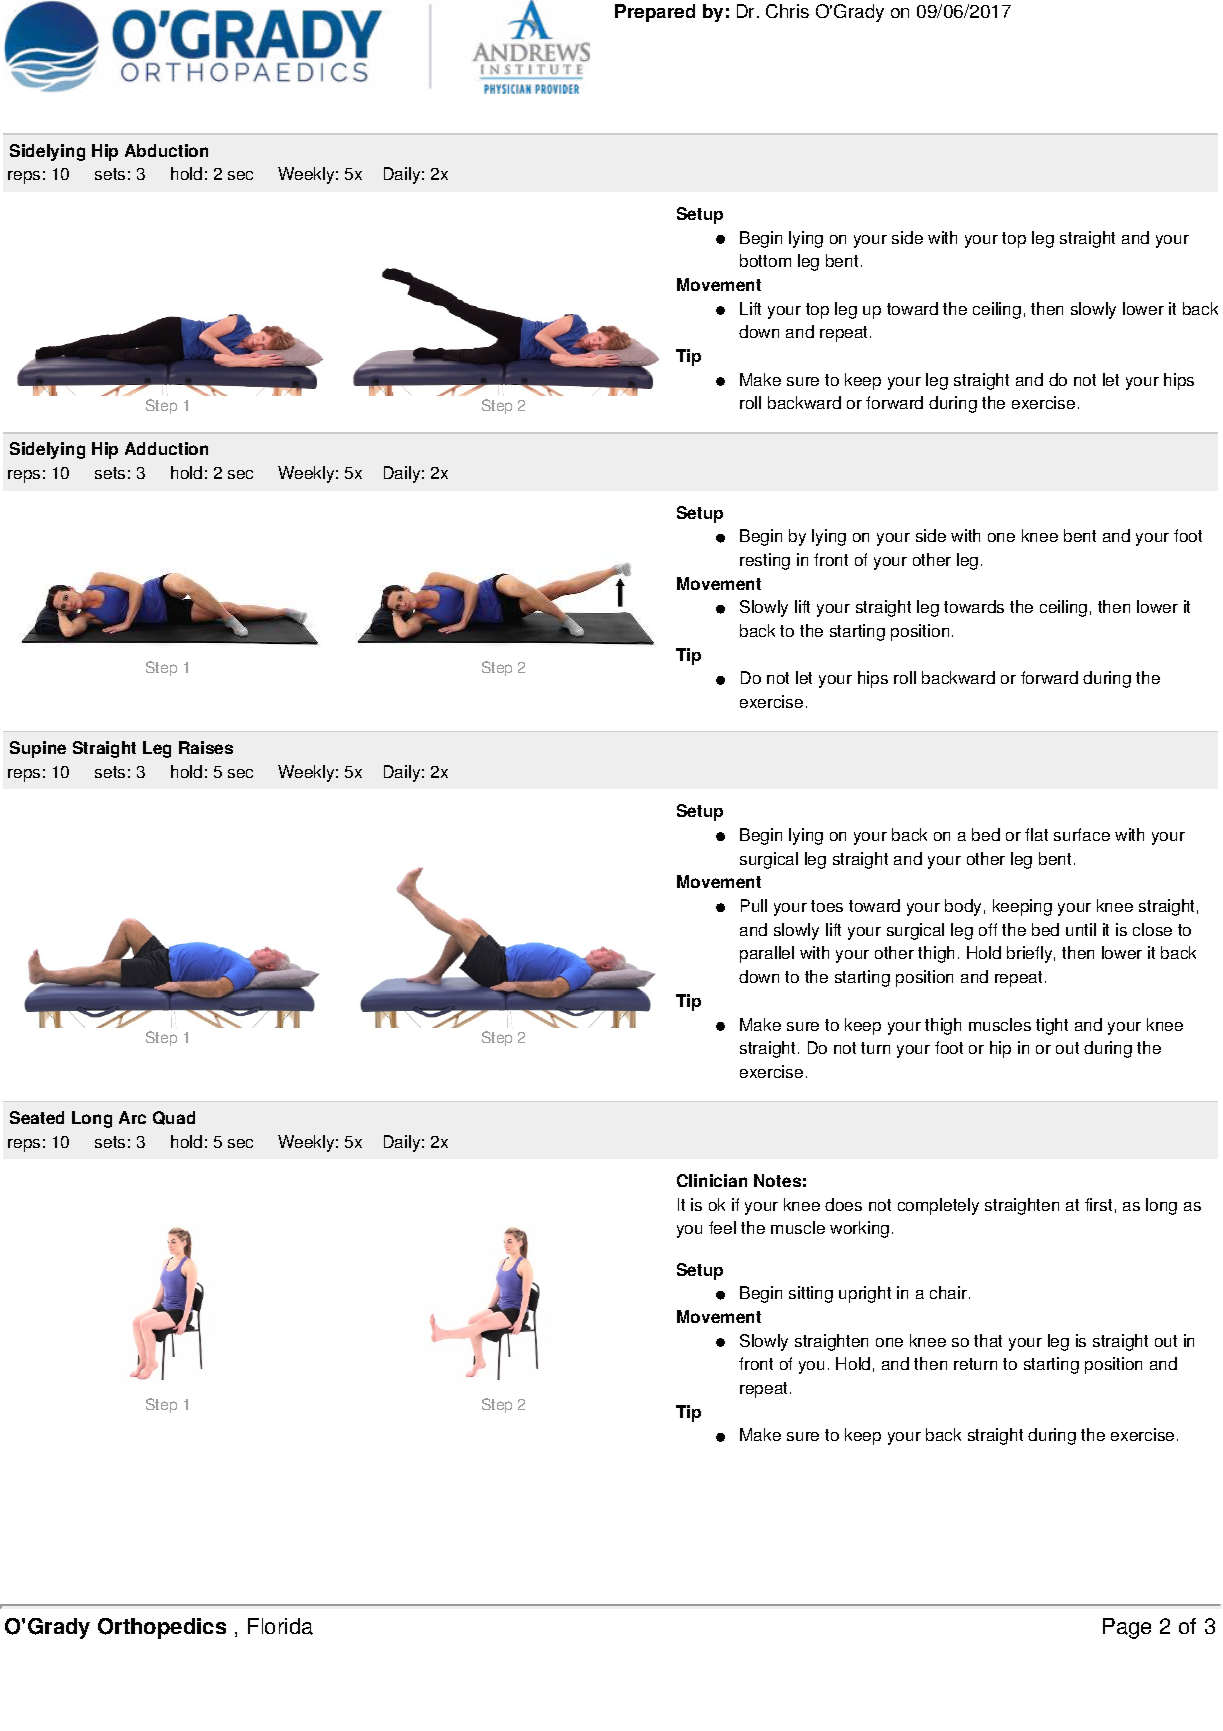 The image size is (1223, 1731). Describe the element at coordinates (787, 11) in the document. I see `Chris` at that location.
